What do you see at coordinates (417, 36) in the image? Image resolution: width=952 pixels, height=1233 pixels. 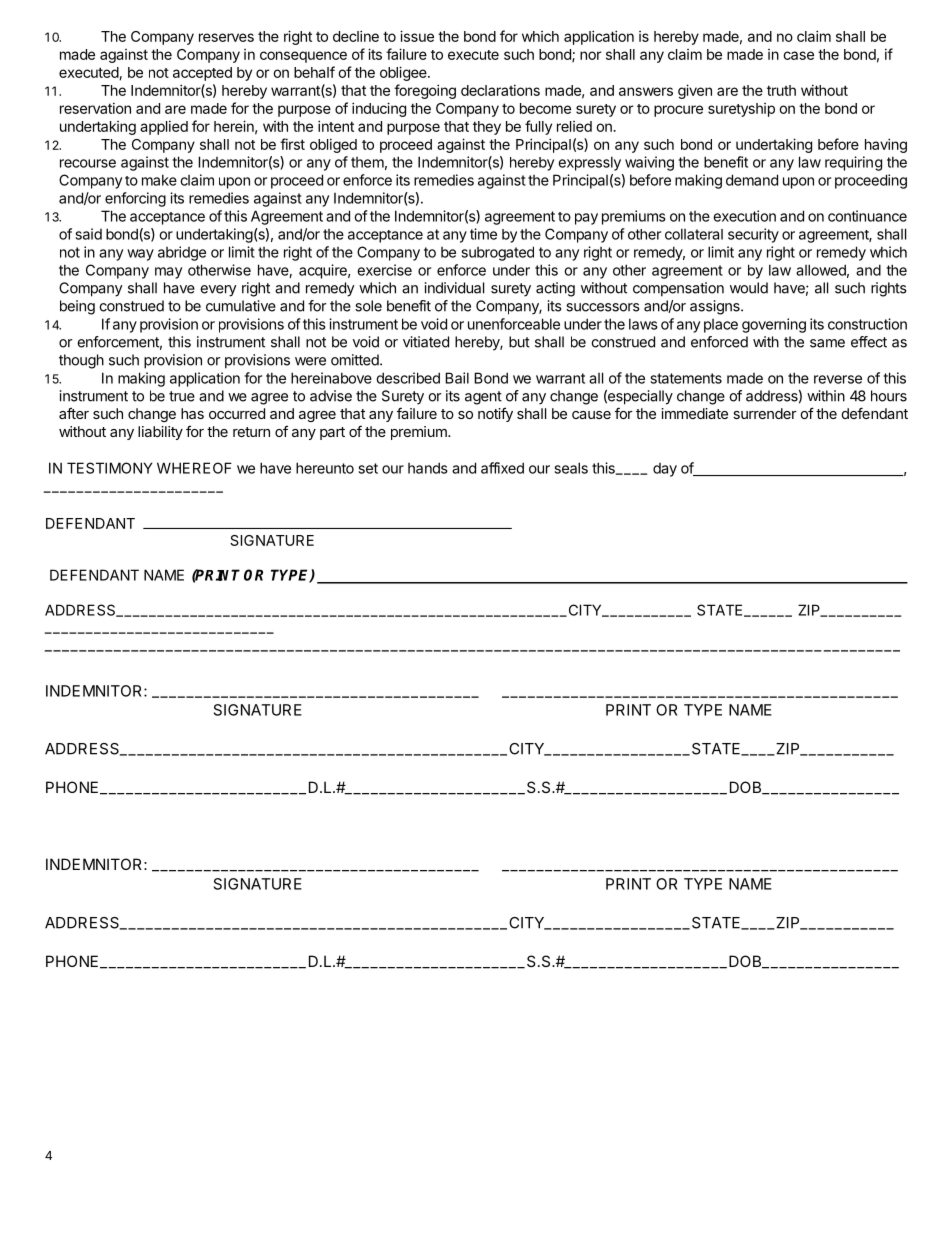 I see `issue` at bounding box center [417, 36].
